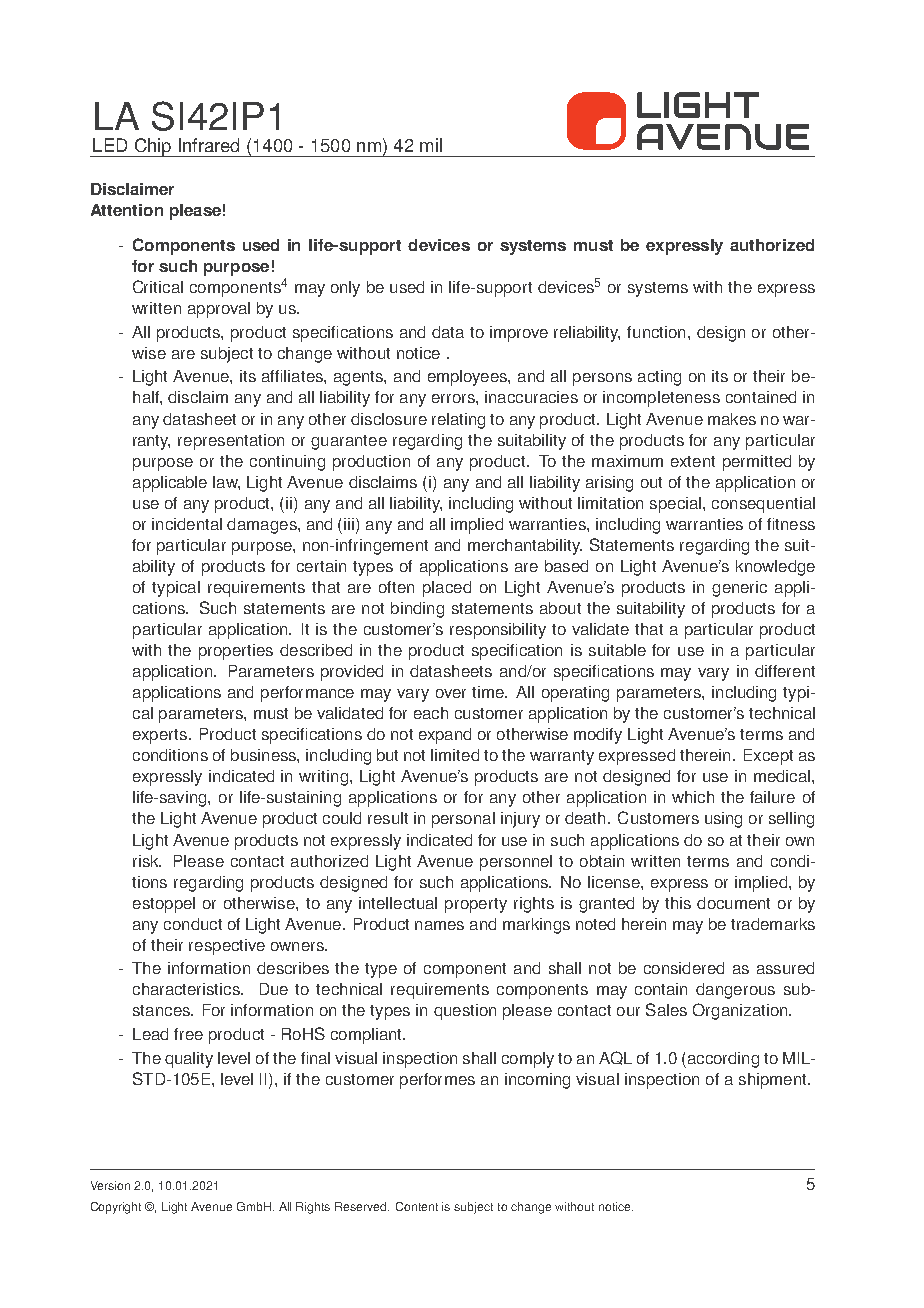  What do you see at coordinates (684, 968) in the image?
I see `considered` at bounding box center [684, 968].
